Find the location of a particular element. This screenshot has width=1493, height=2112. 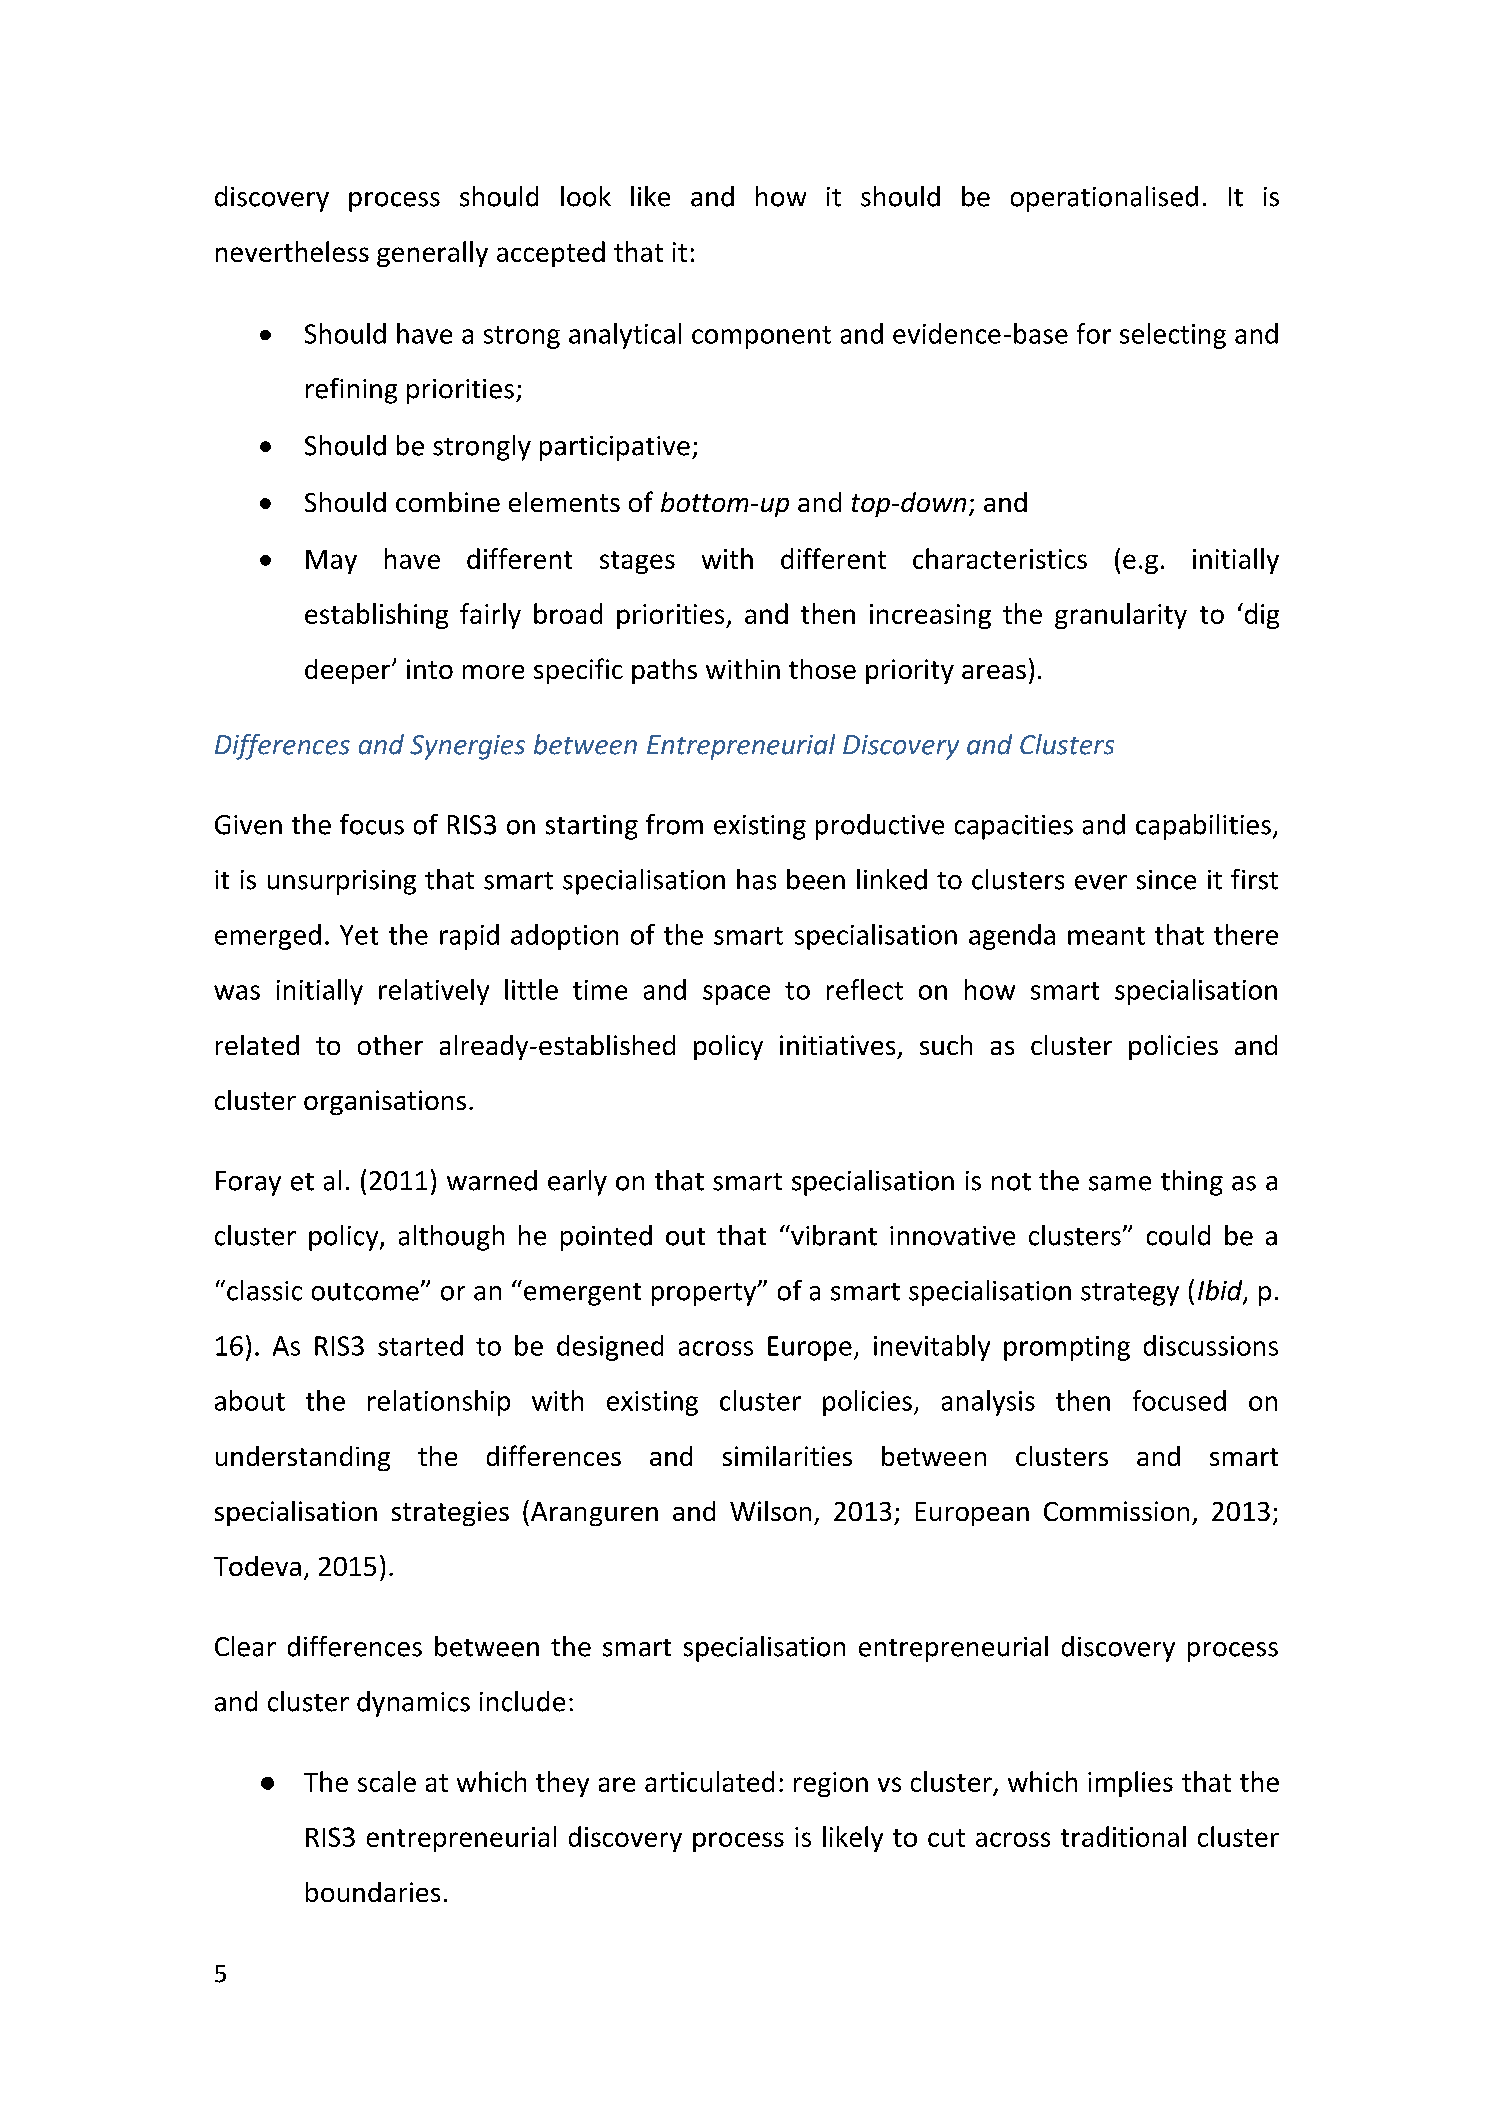

component is located at coordinates (761, 337).
